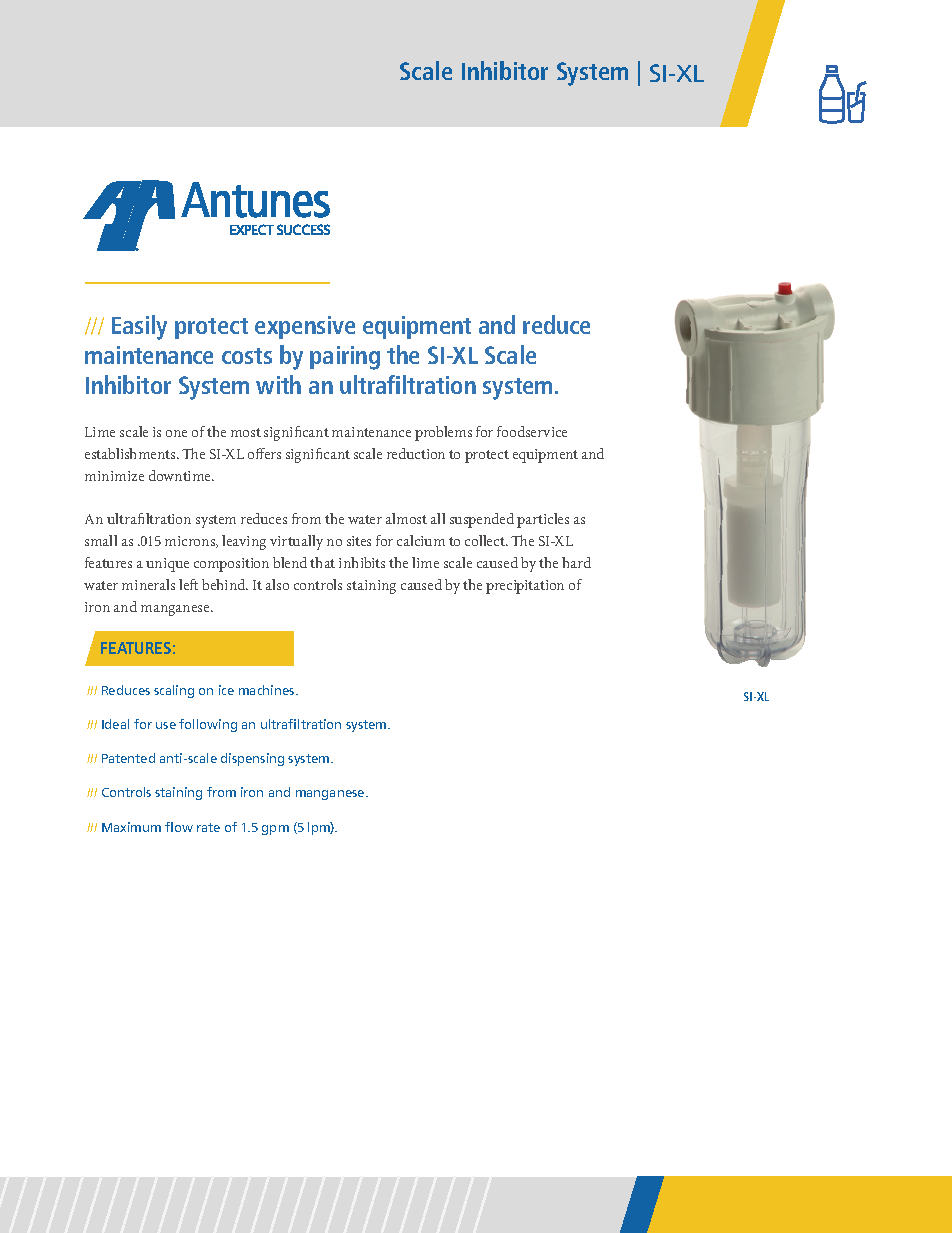 The width and height of the screenshot is (952, 1233). What do you see at coordinates (345, 358) in the screenshot?
I see `pairing` at bounding box center [345, 358].
